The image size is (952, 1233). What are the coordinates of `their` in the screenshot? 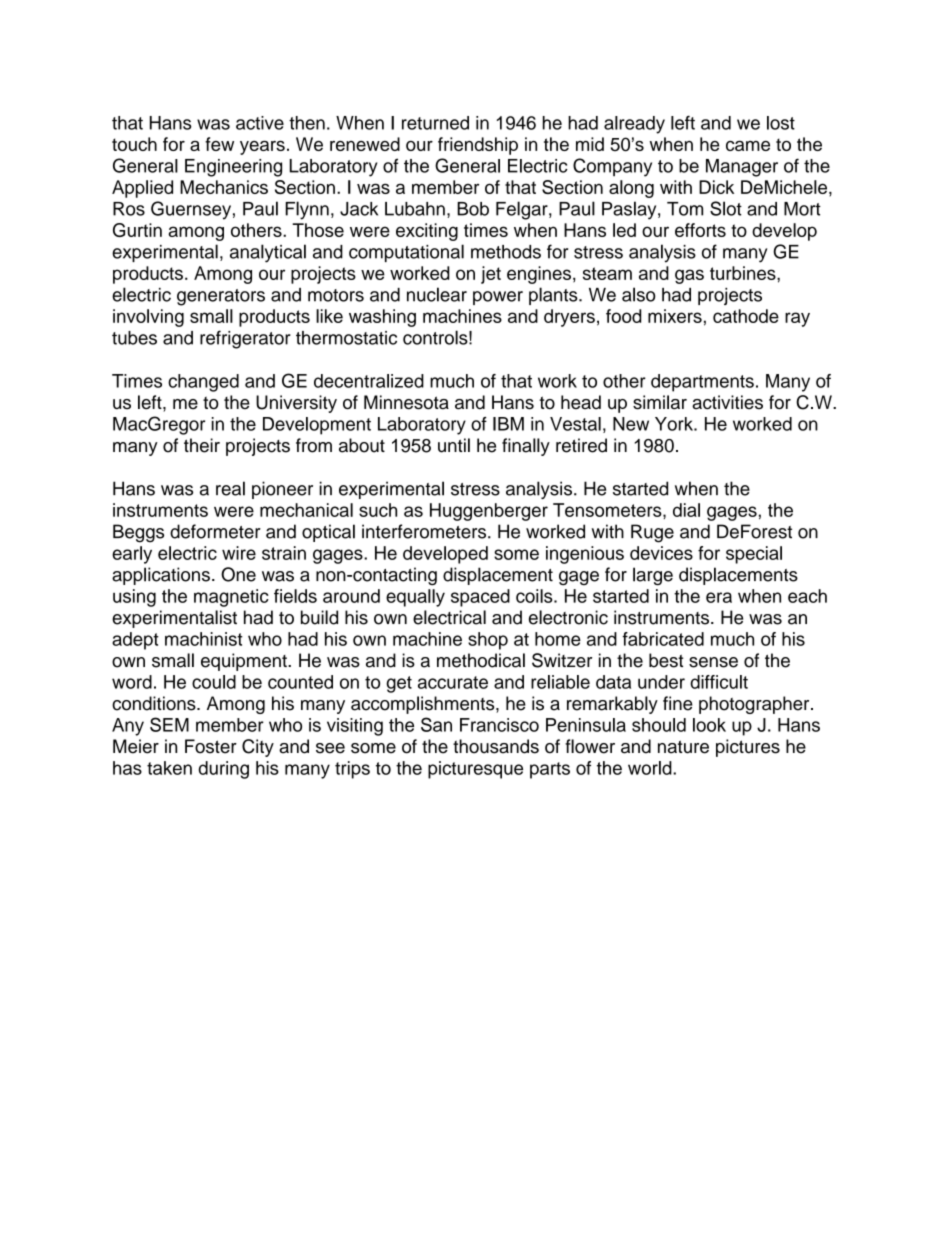 It's located at (202, 445).
